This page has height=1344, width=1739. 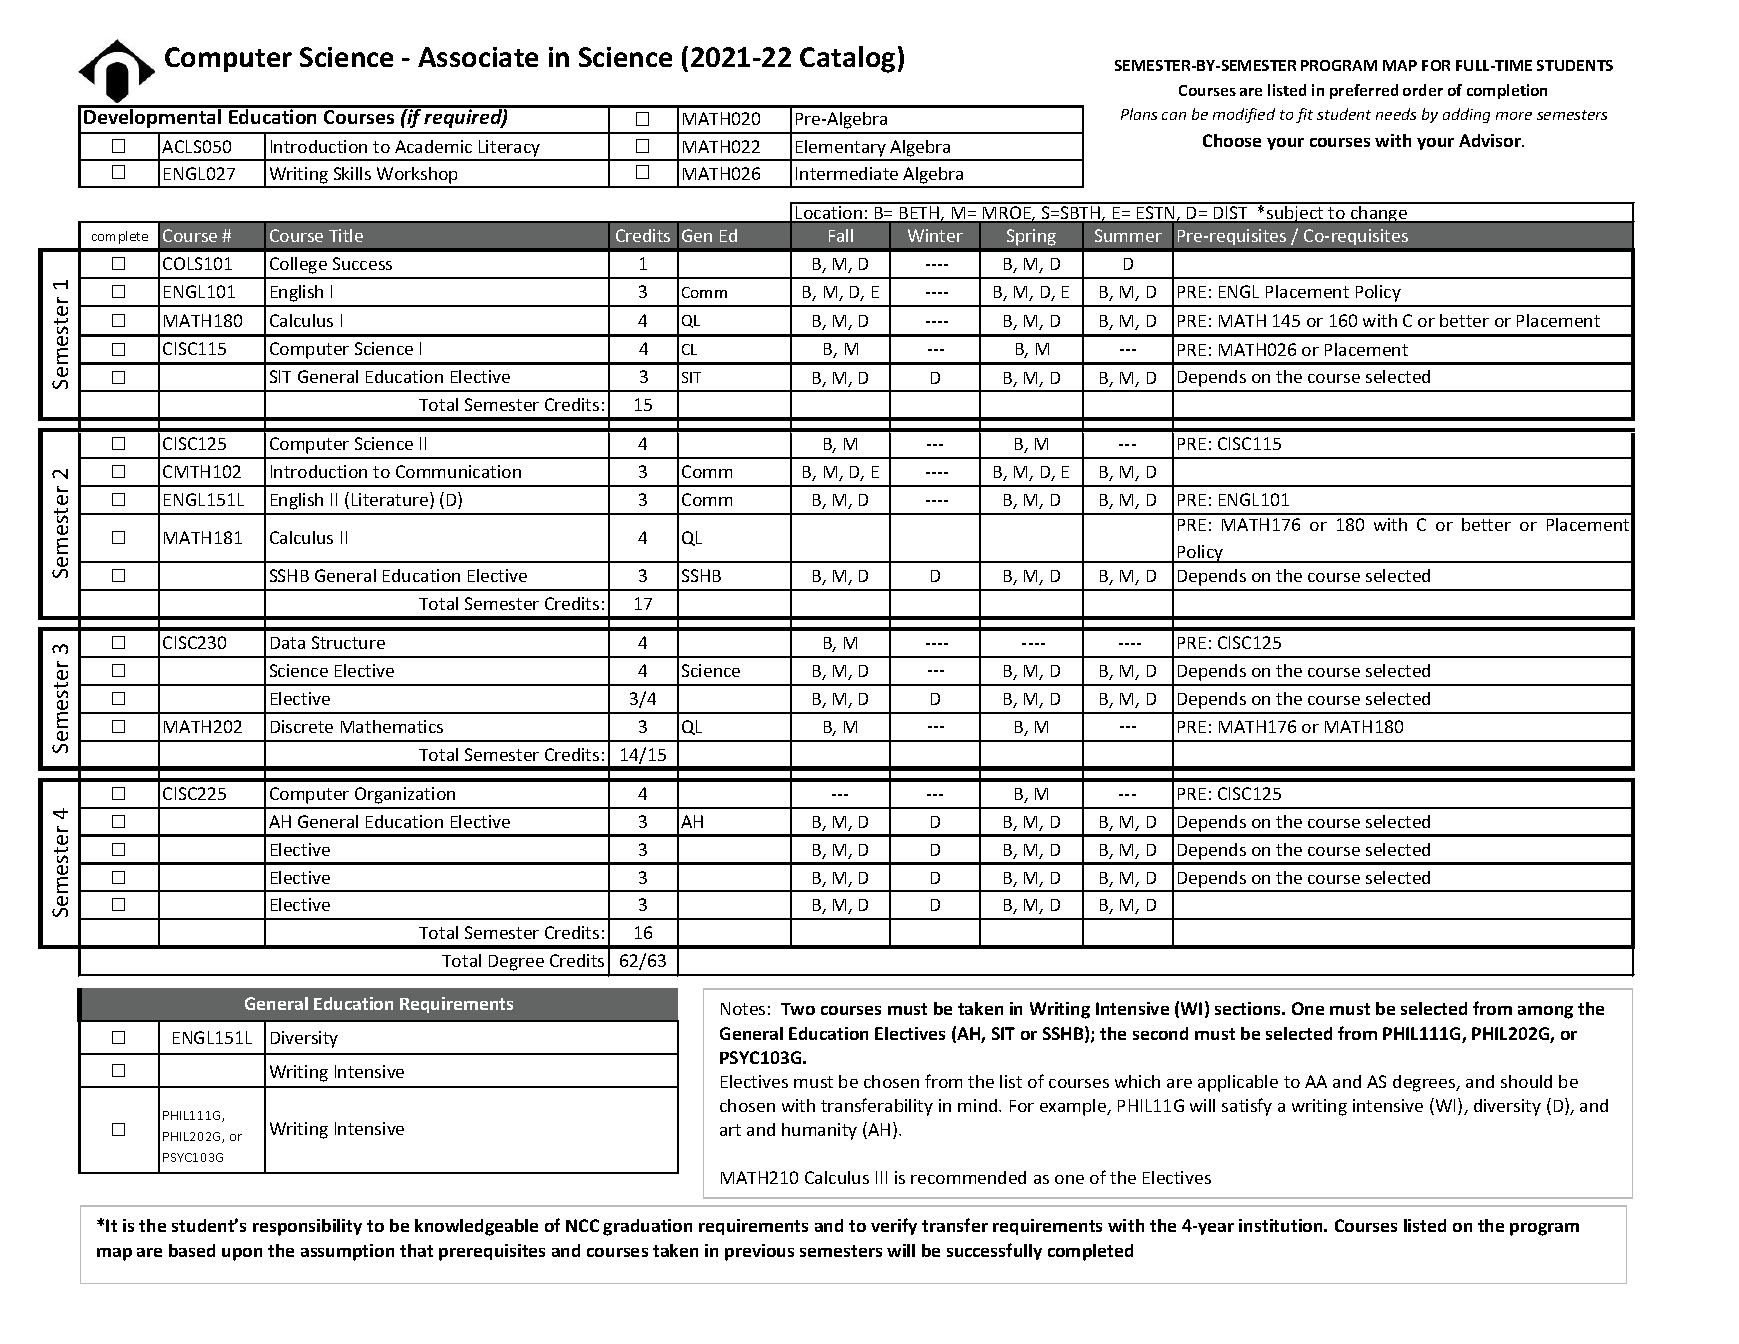 I want to click on Catalog, so click(x=847, y=59).
